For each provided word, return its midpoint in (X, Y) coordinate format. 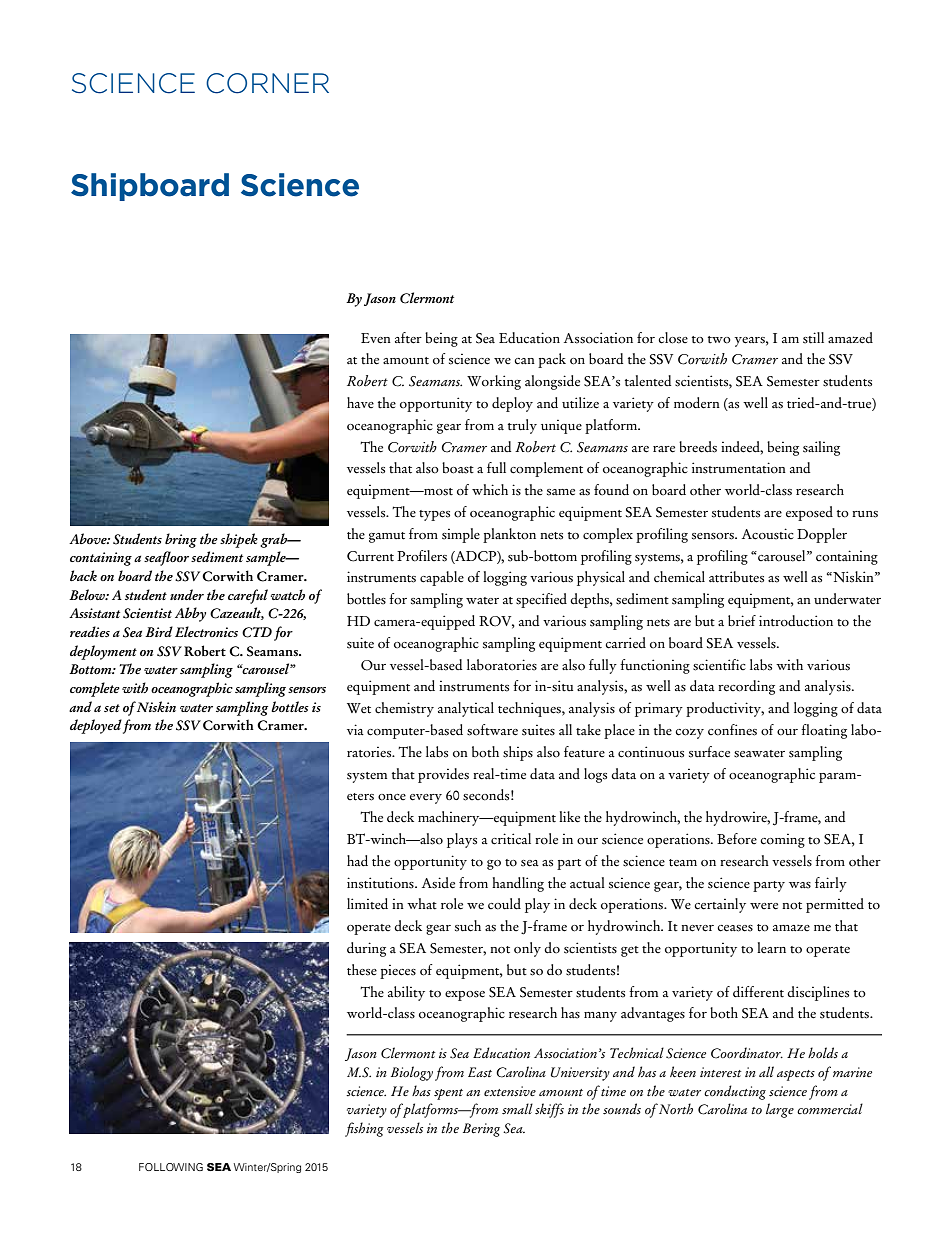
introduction (796, 621)
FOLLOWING (171, 1167)
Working (494, 382)
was (800, 885)
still (813, 338)
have (360, 402)
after (408, 338)
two (719, 340)
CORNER (267, 83)
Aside (438, 883)
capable (442, 578)
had (357, 860)
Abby (190, 614)
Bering (481, 1130)
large (780, 1110)
